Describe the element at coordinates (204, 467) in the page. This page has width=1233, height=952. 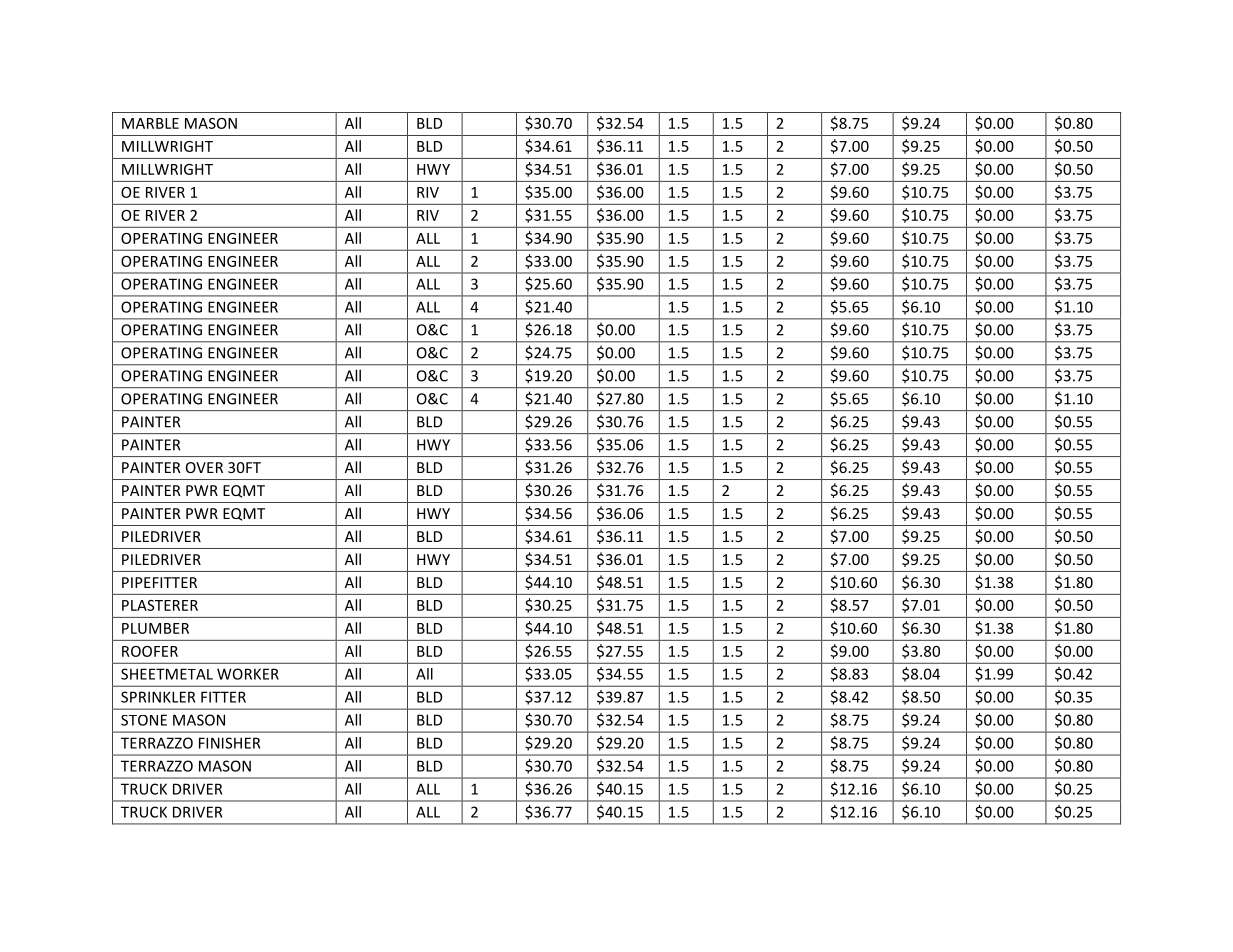
I see `OVER` at that location.
